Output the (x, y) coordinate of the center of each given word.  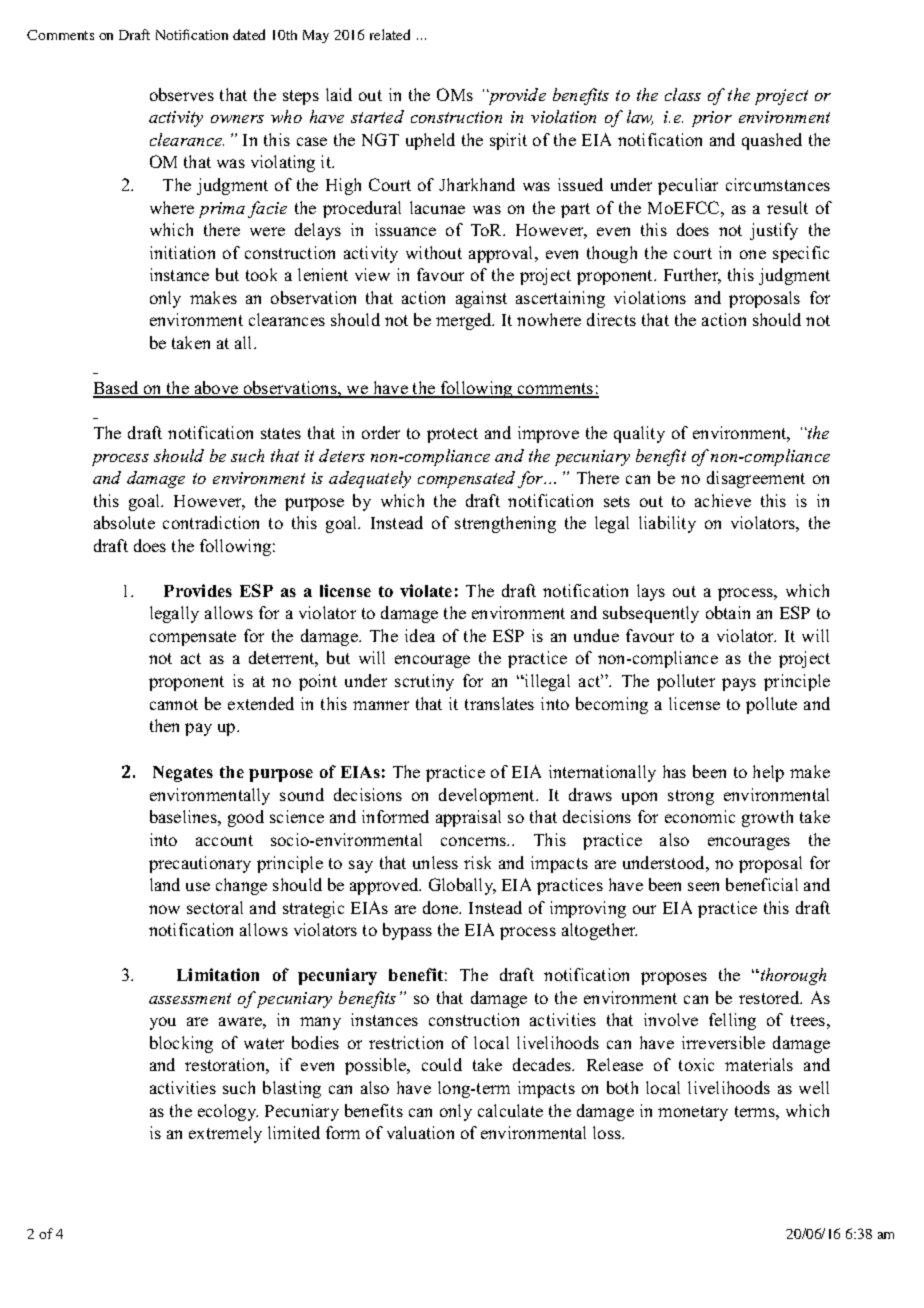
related (390, 34)
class (683, 94)
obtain (728, 612)
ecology (228, 1112)
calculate (510, 1110)
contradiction (211, 522)
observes (182, 94)
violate (426, 590)
